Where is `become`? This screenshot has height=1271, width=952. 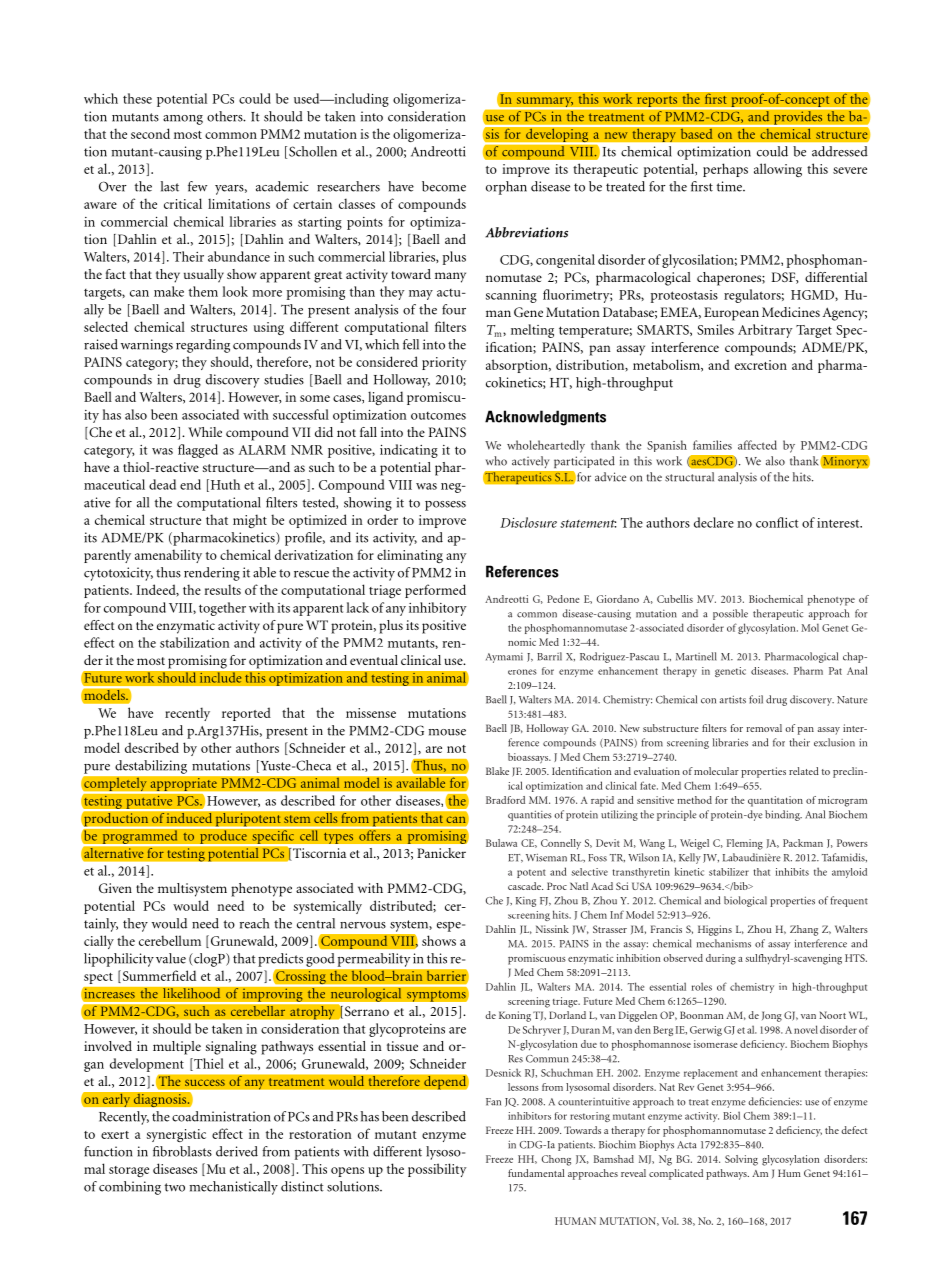
become is located at coordinates (444, 186).
